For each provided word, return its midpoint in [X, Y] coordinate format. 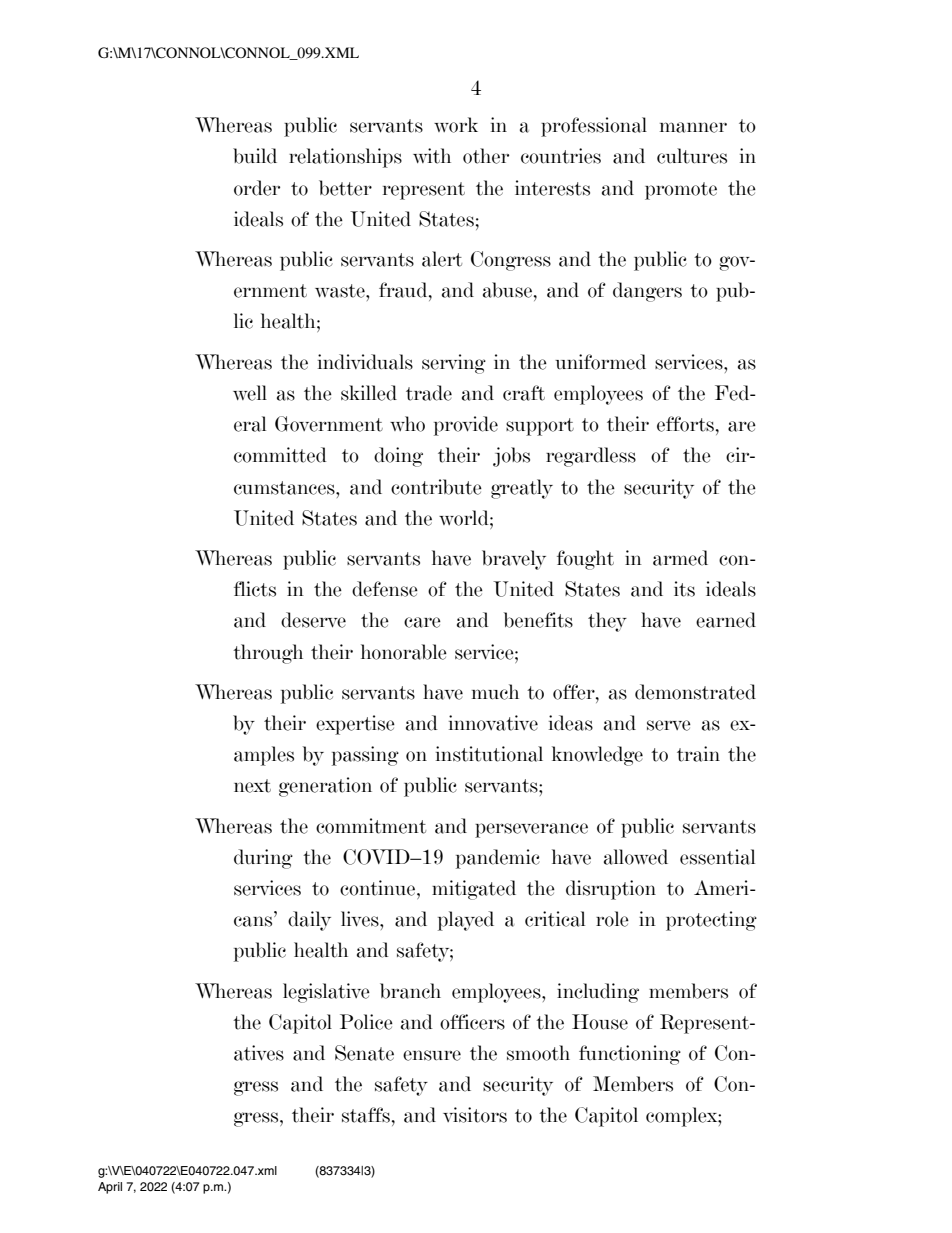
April [110, 1188]
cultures [692, 156]
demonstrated [695, 692]
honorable [404, 652]
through [268, 654]
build [255, 156]
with [432, 156]
